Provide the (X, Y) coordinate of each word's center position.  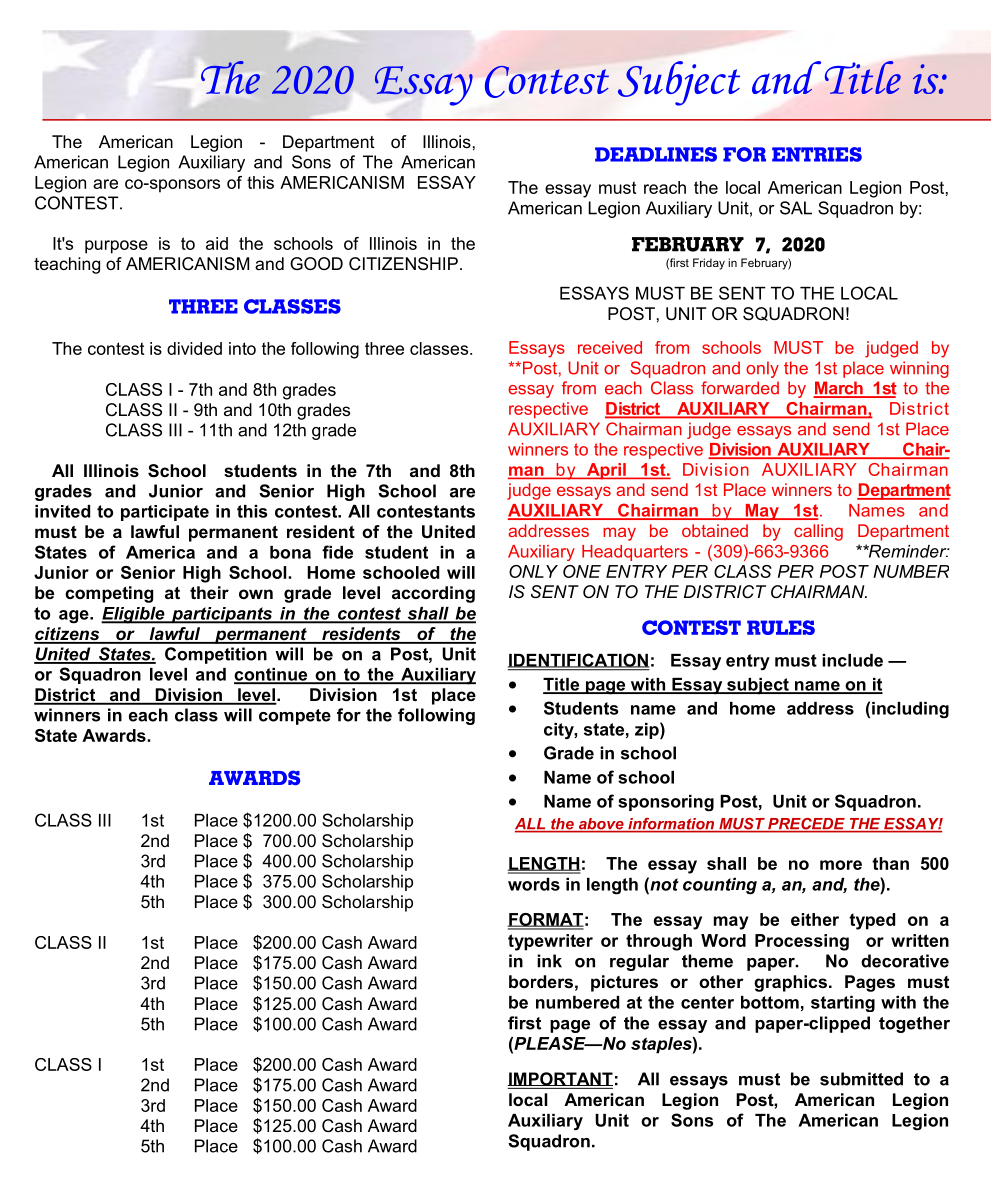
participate (165, 513)
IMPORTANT (560, 1079)
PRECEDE (806, 825)
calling (818, 532)
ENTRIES (817, 154)
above (601, 825)
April (606, 471)
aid (217, 243)
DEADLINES (656, 154)
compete (295, 717)
